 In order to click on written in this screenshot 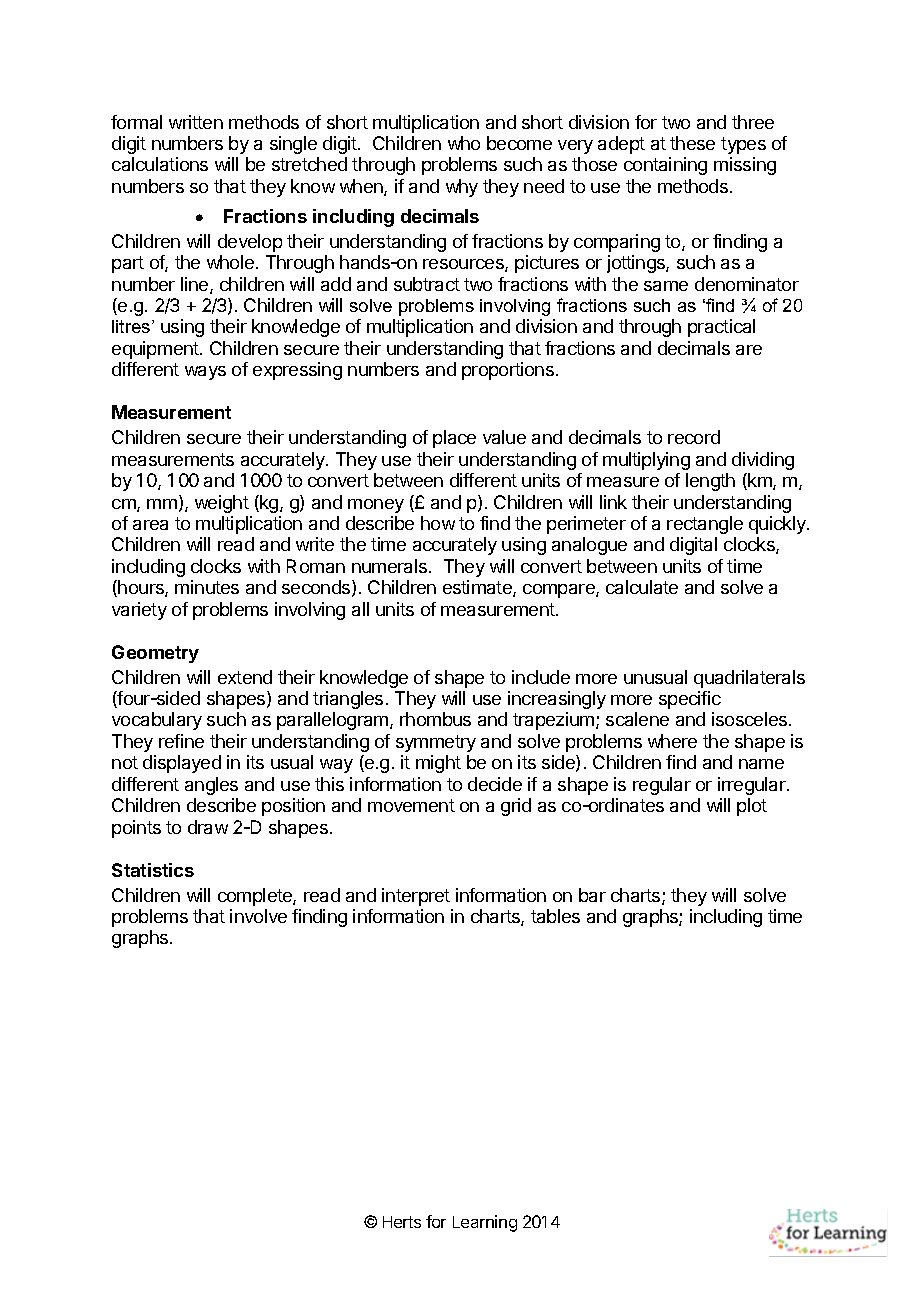, I will do `click(196, 122)`.
